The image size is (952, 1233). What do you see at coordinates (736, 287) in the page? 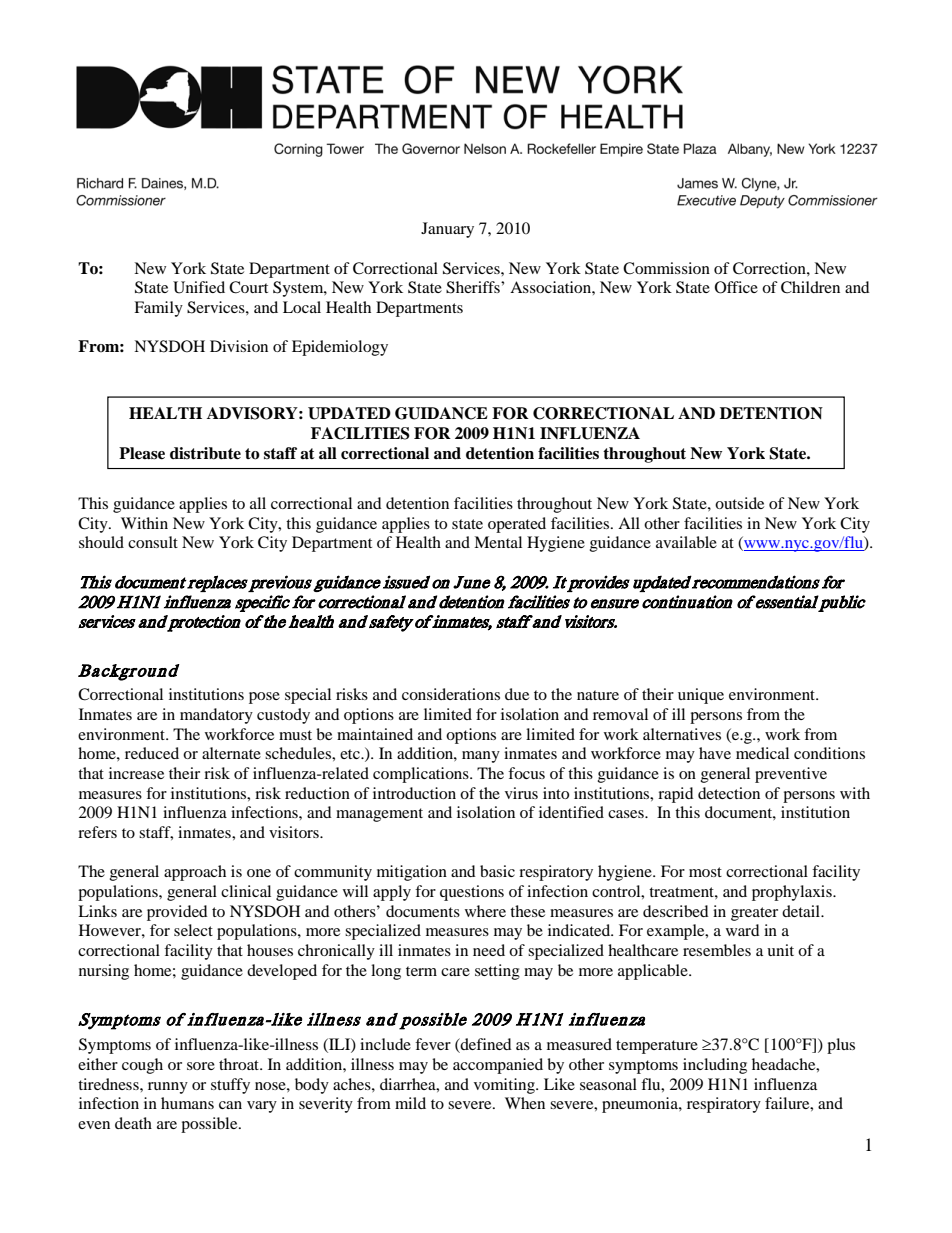
I see `Office` at bounding box center [736, 287].
